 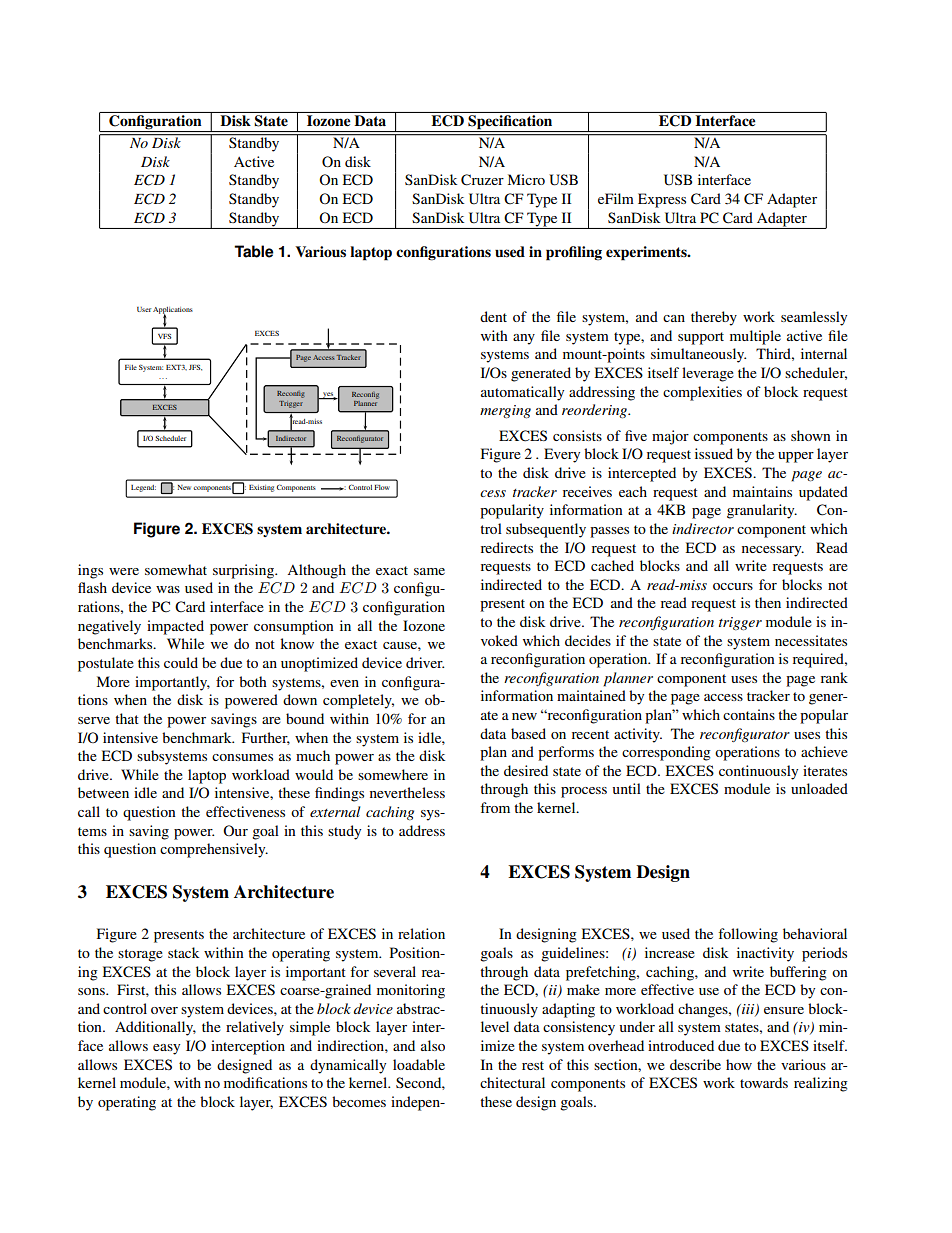 What do you see at coordinates (748, 935) in the screenshot?
I see `following` at bounding box center [748, 935].
